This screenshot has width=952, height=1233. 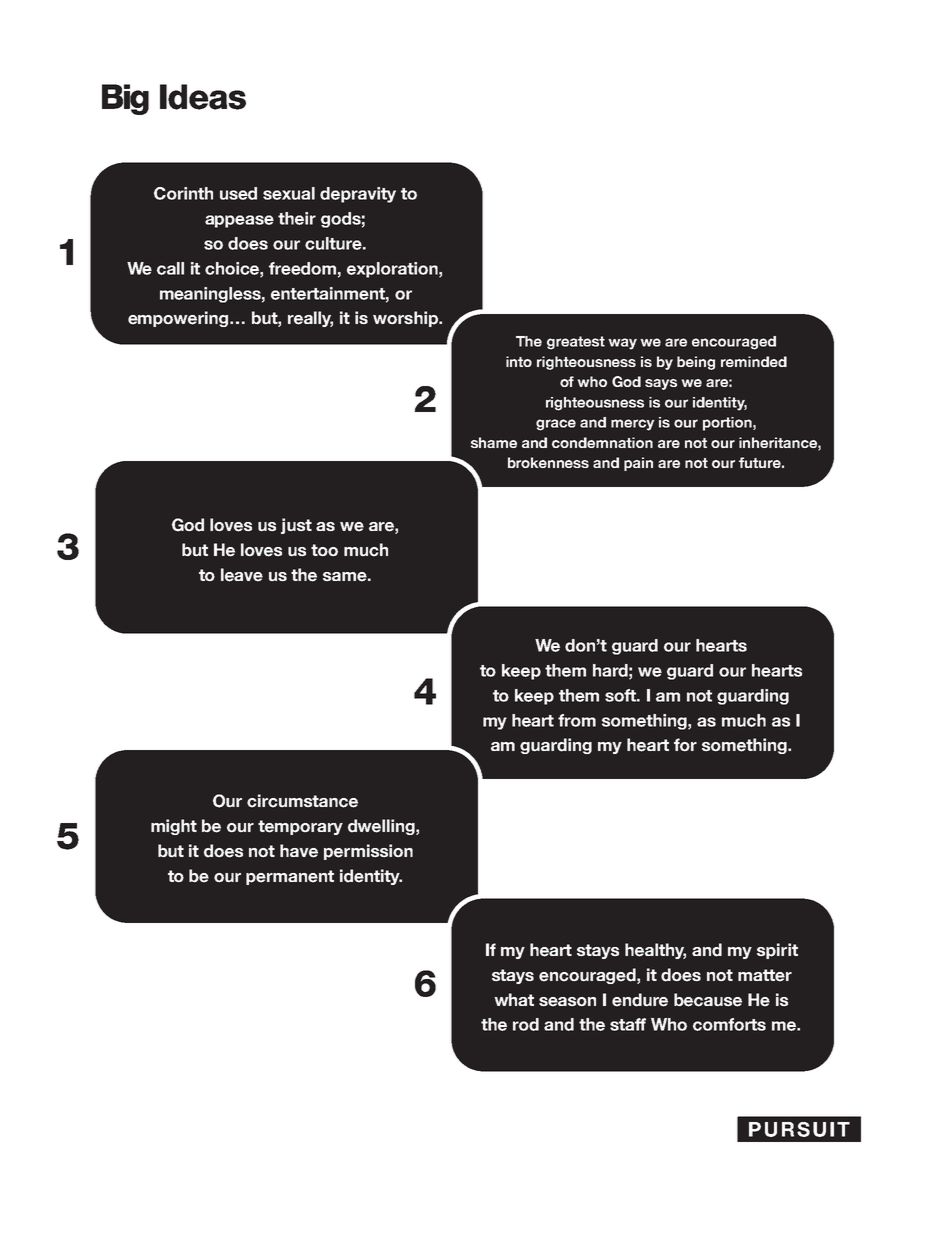 I want to click on depravity, so click(x=358, y=195).
